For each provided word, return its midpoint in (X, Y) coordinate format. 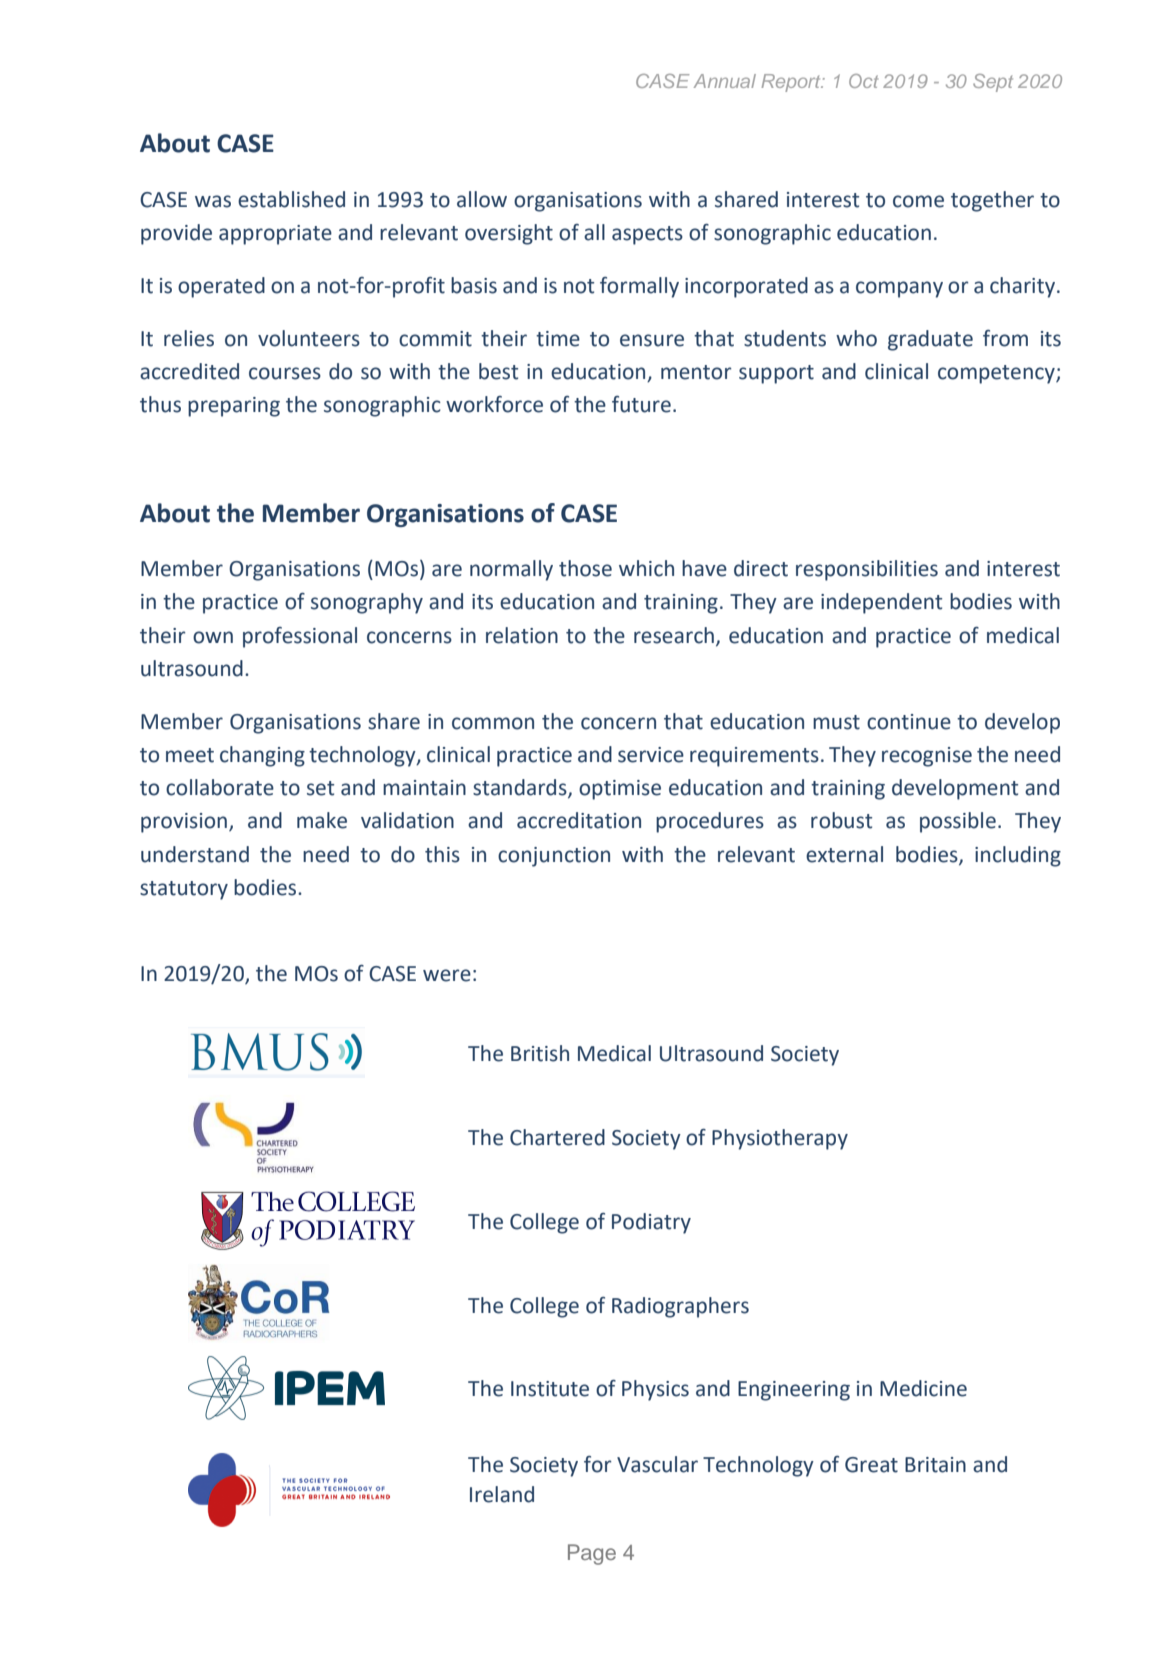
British (540, 1053)
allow (482, 199)
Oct (863, 81)
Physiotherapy (780, 1139)
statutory (184, 890)
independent (881, 603)
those (585, 568)
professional (300, 637)
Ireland (502, 1494)
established (291, 199)
